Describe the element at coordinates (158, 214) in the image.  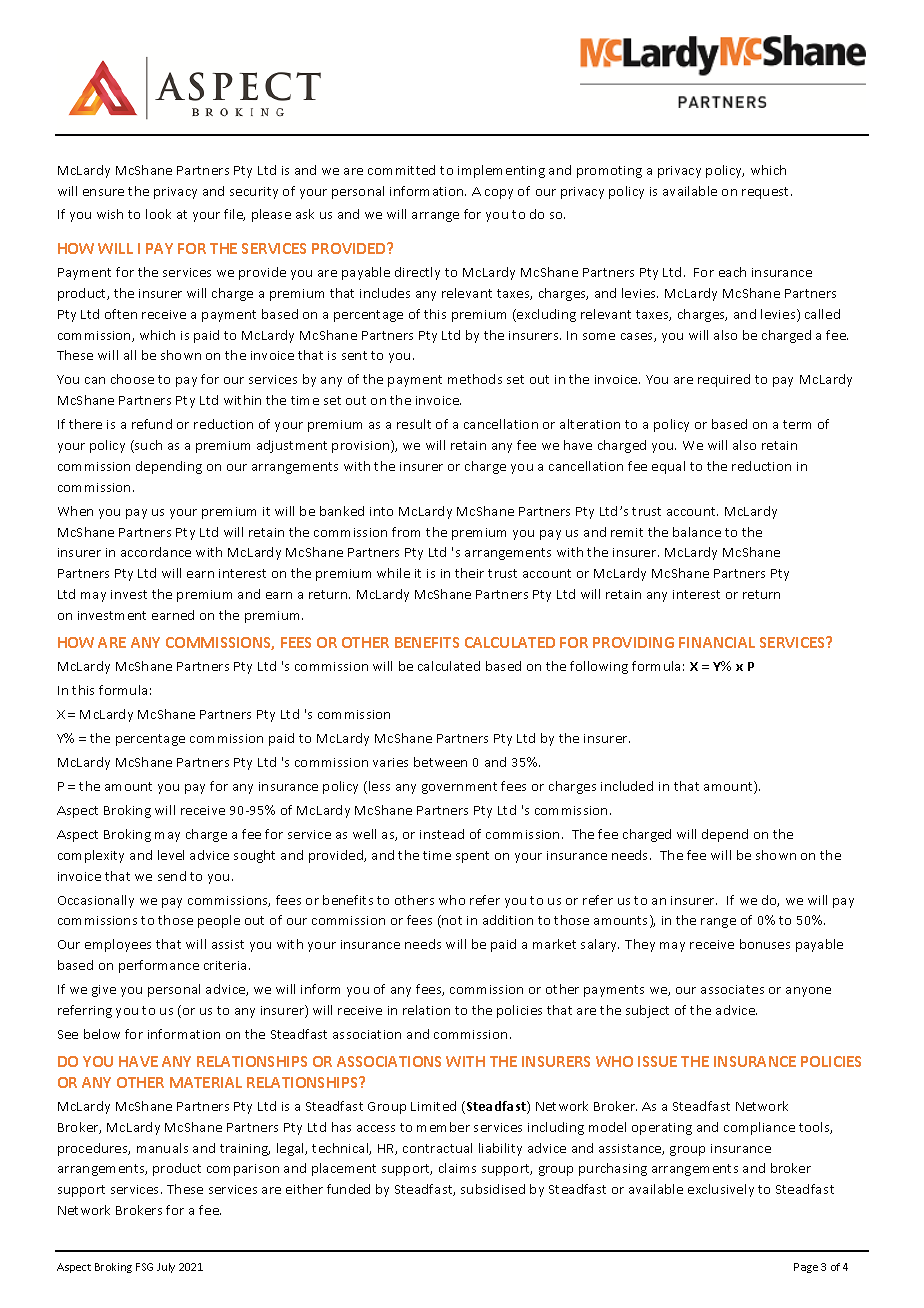
I see `look` at that location.
